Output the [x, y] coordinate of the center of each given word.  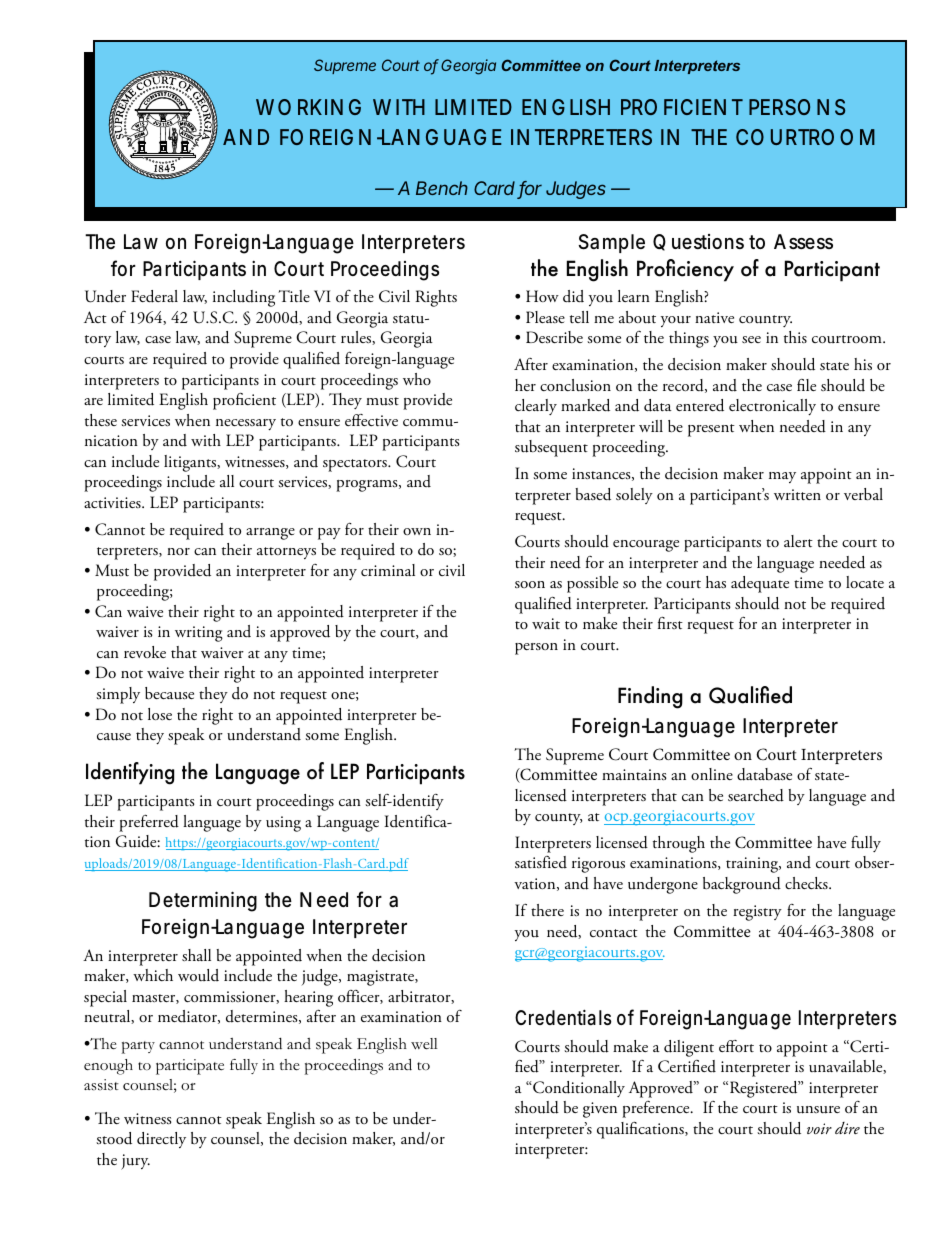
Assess [803, 241]
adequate [760, 584]
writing [199, 634]
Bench [442, 188]
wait [546, 623]
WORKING [308, 107]
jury [135, 1162]
